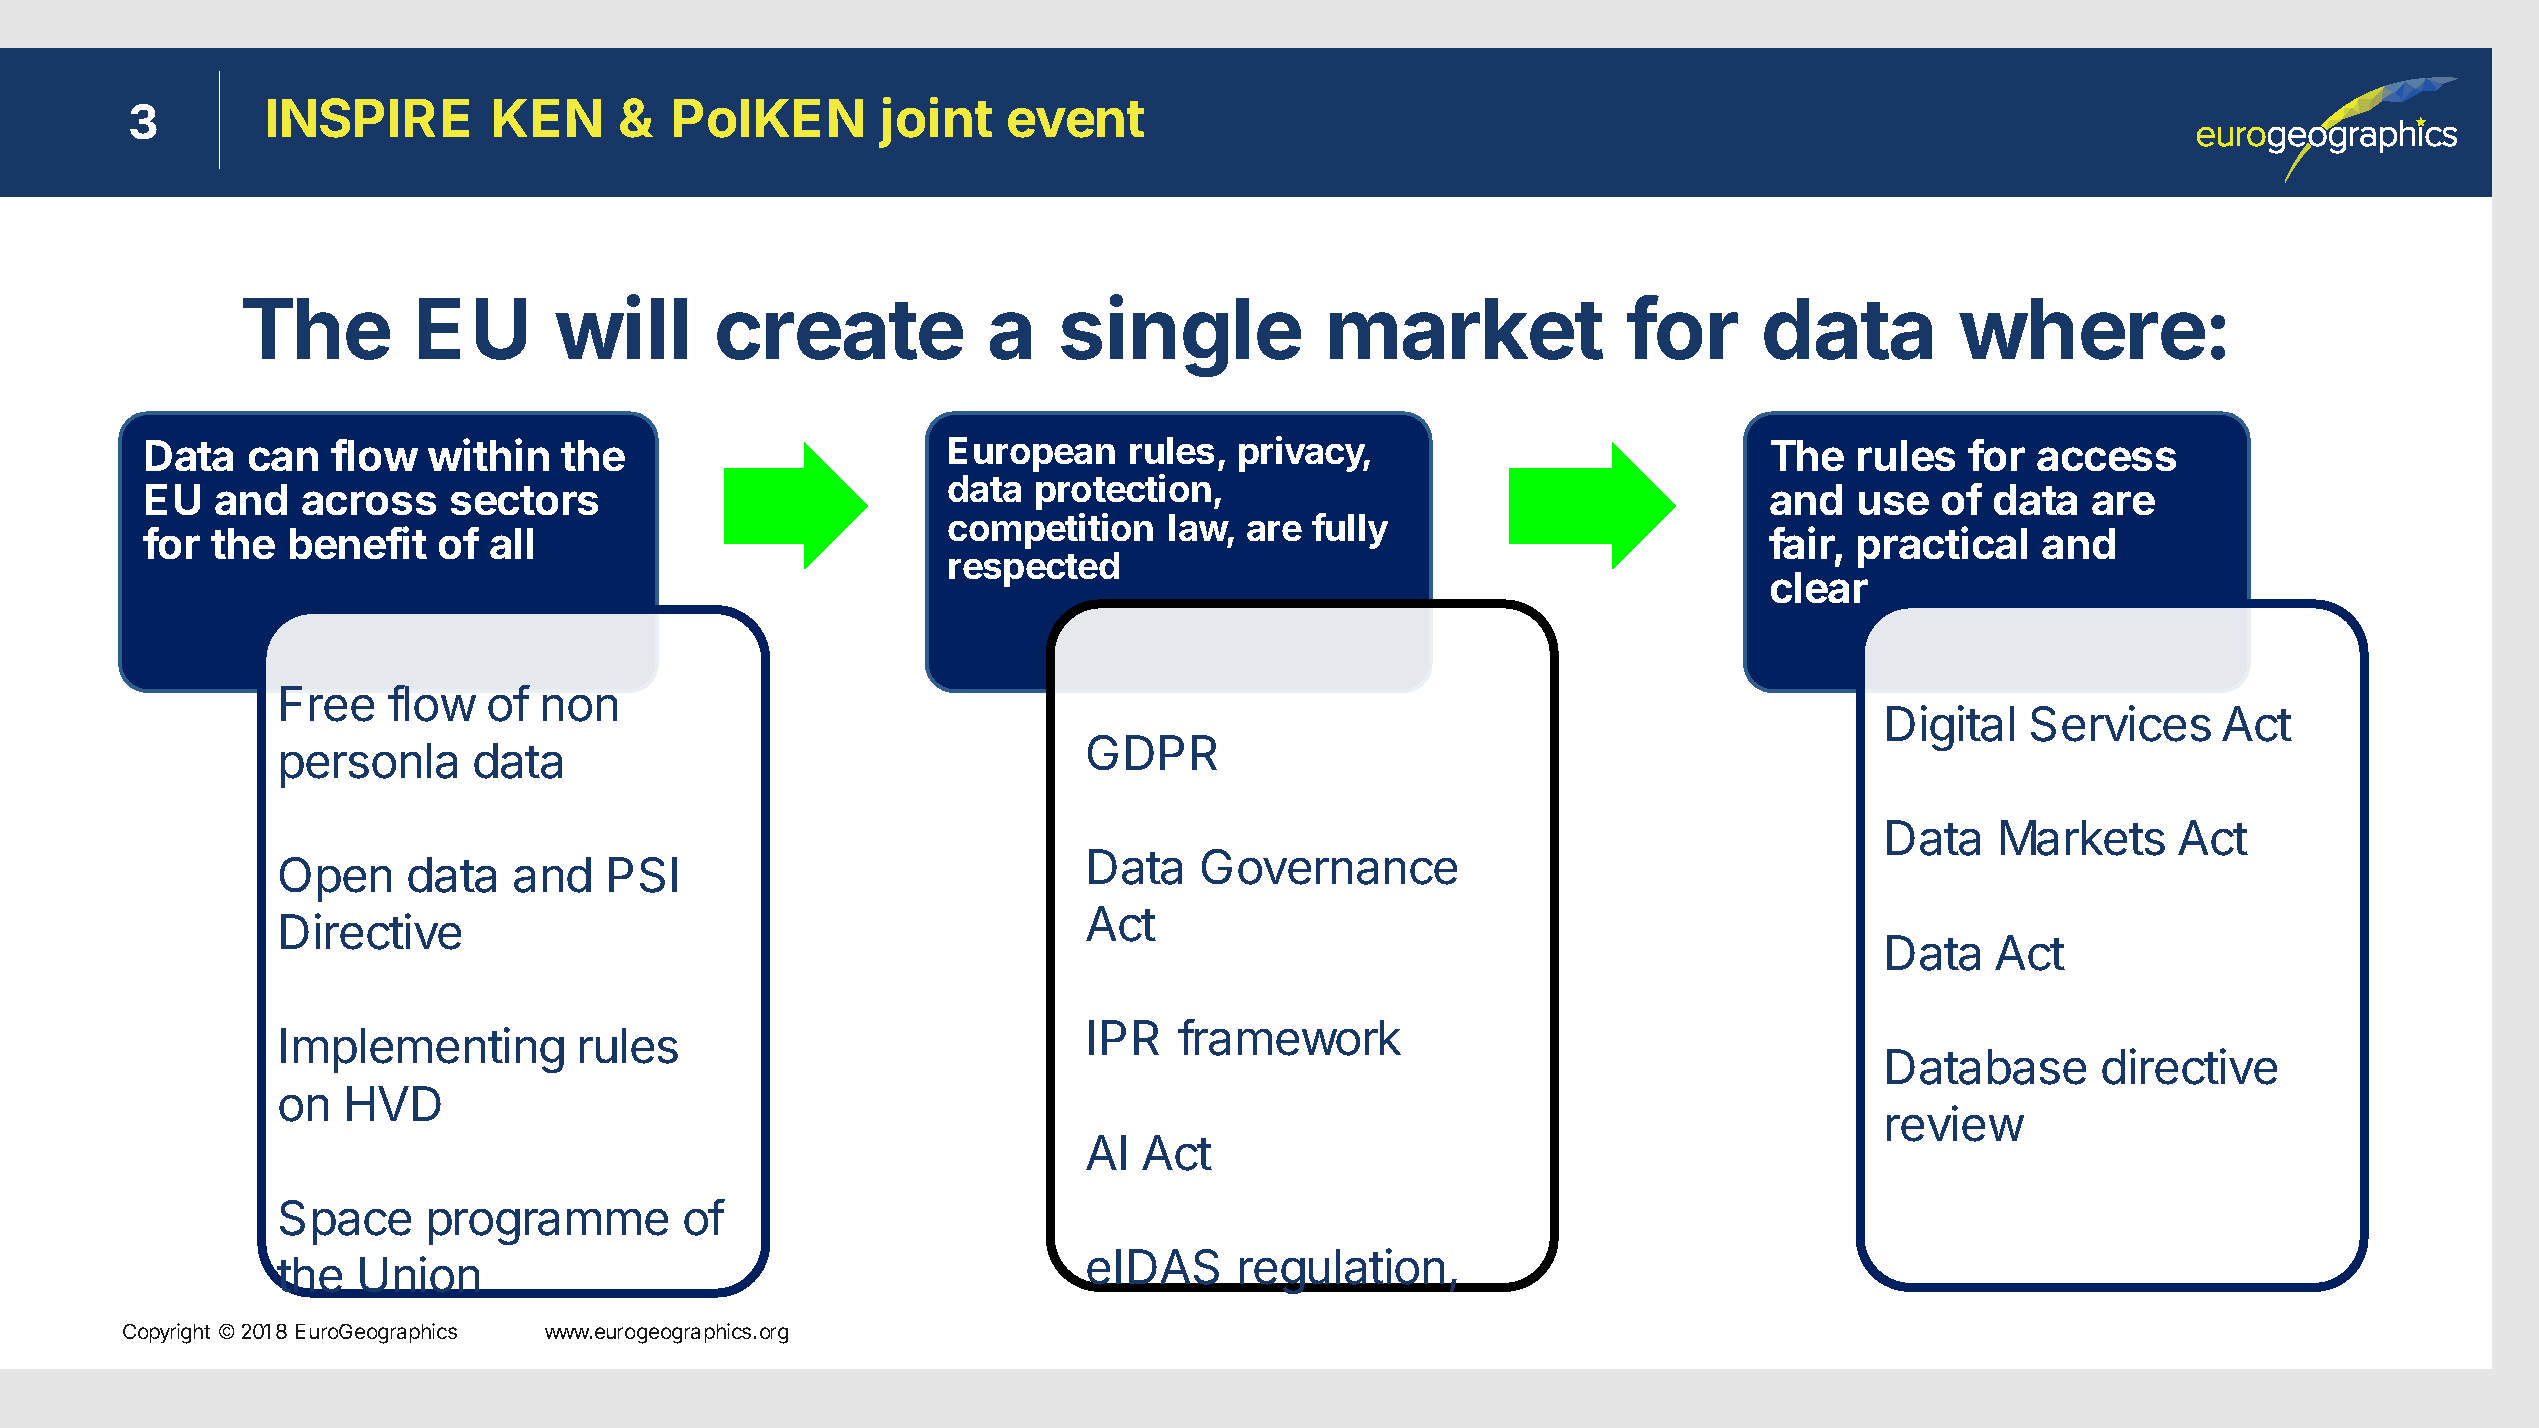 Image resolution: width=2539 pixels, height=1428 pixels. Describe the element at coordinates (335, 879) in the page. I see `Open` at that location.
